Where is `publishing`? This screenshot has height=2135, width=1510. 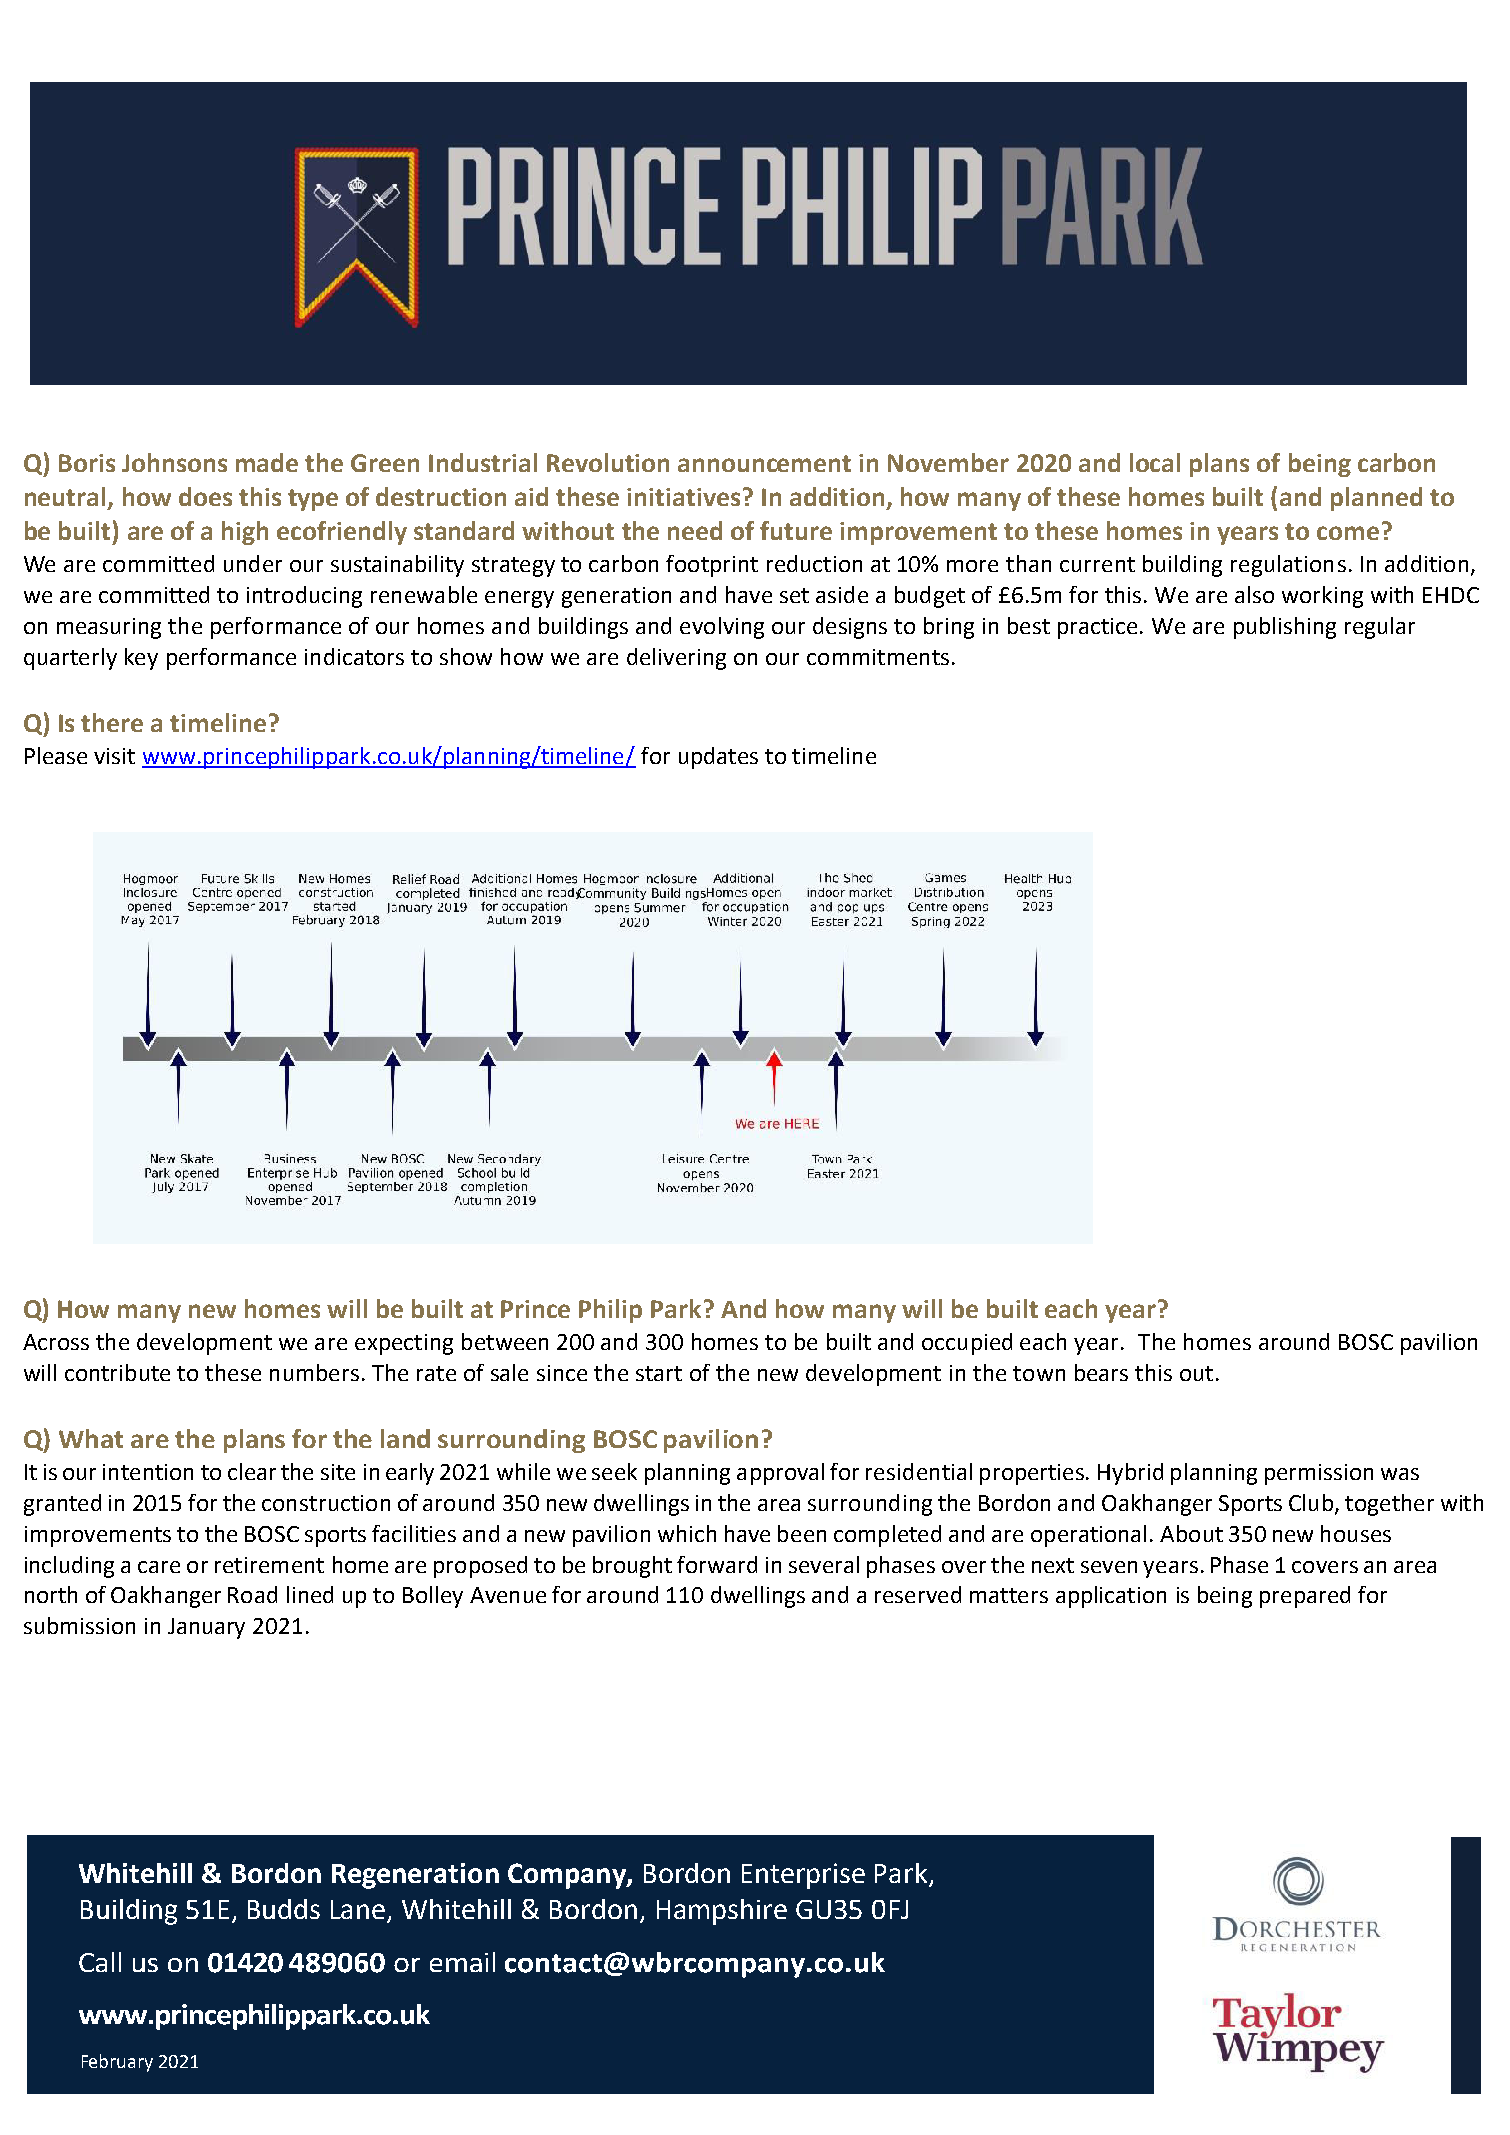 publishing is located at coordinates (1285, 628).
